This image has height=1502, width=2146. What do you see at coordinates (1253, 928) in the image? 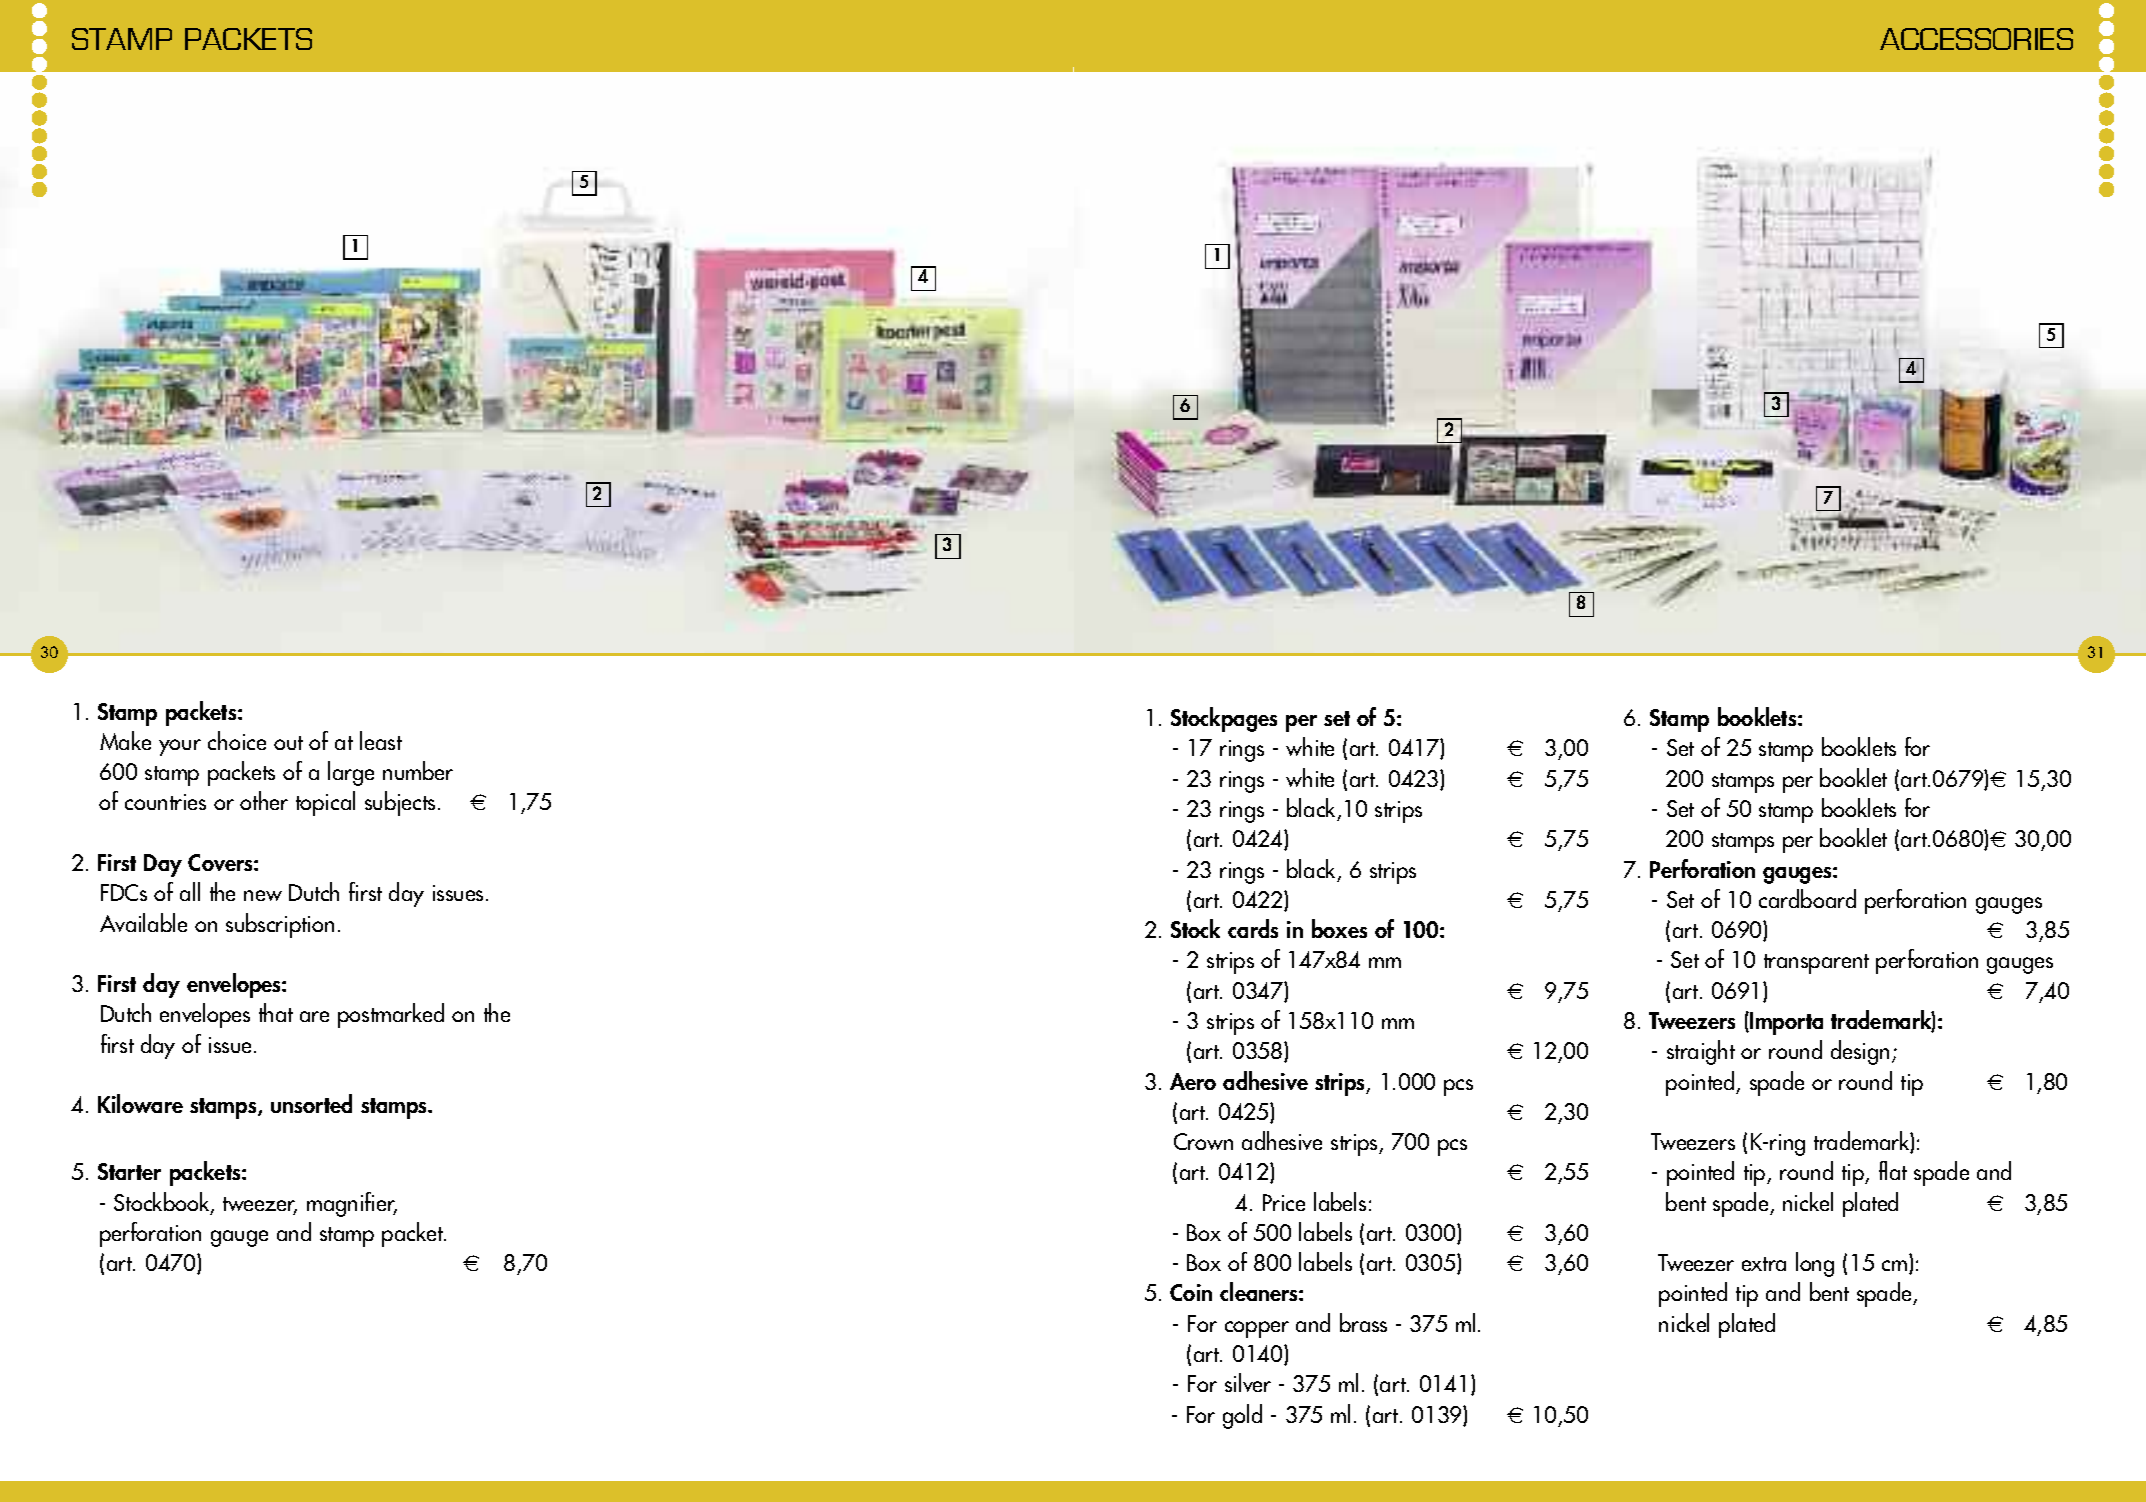
I see `cards` at bounding box center [1253, 928].
